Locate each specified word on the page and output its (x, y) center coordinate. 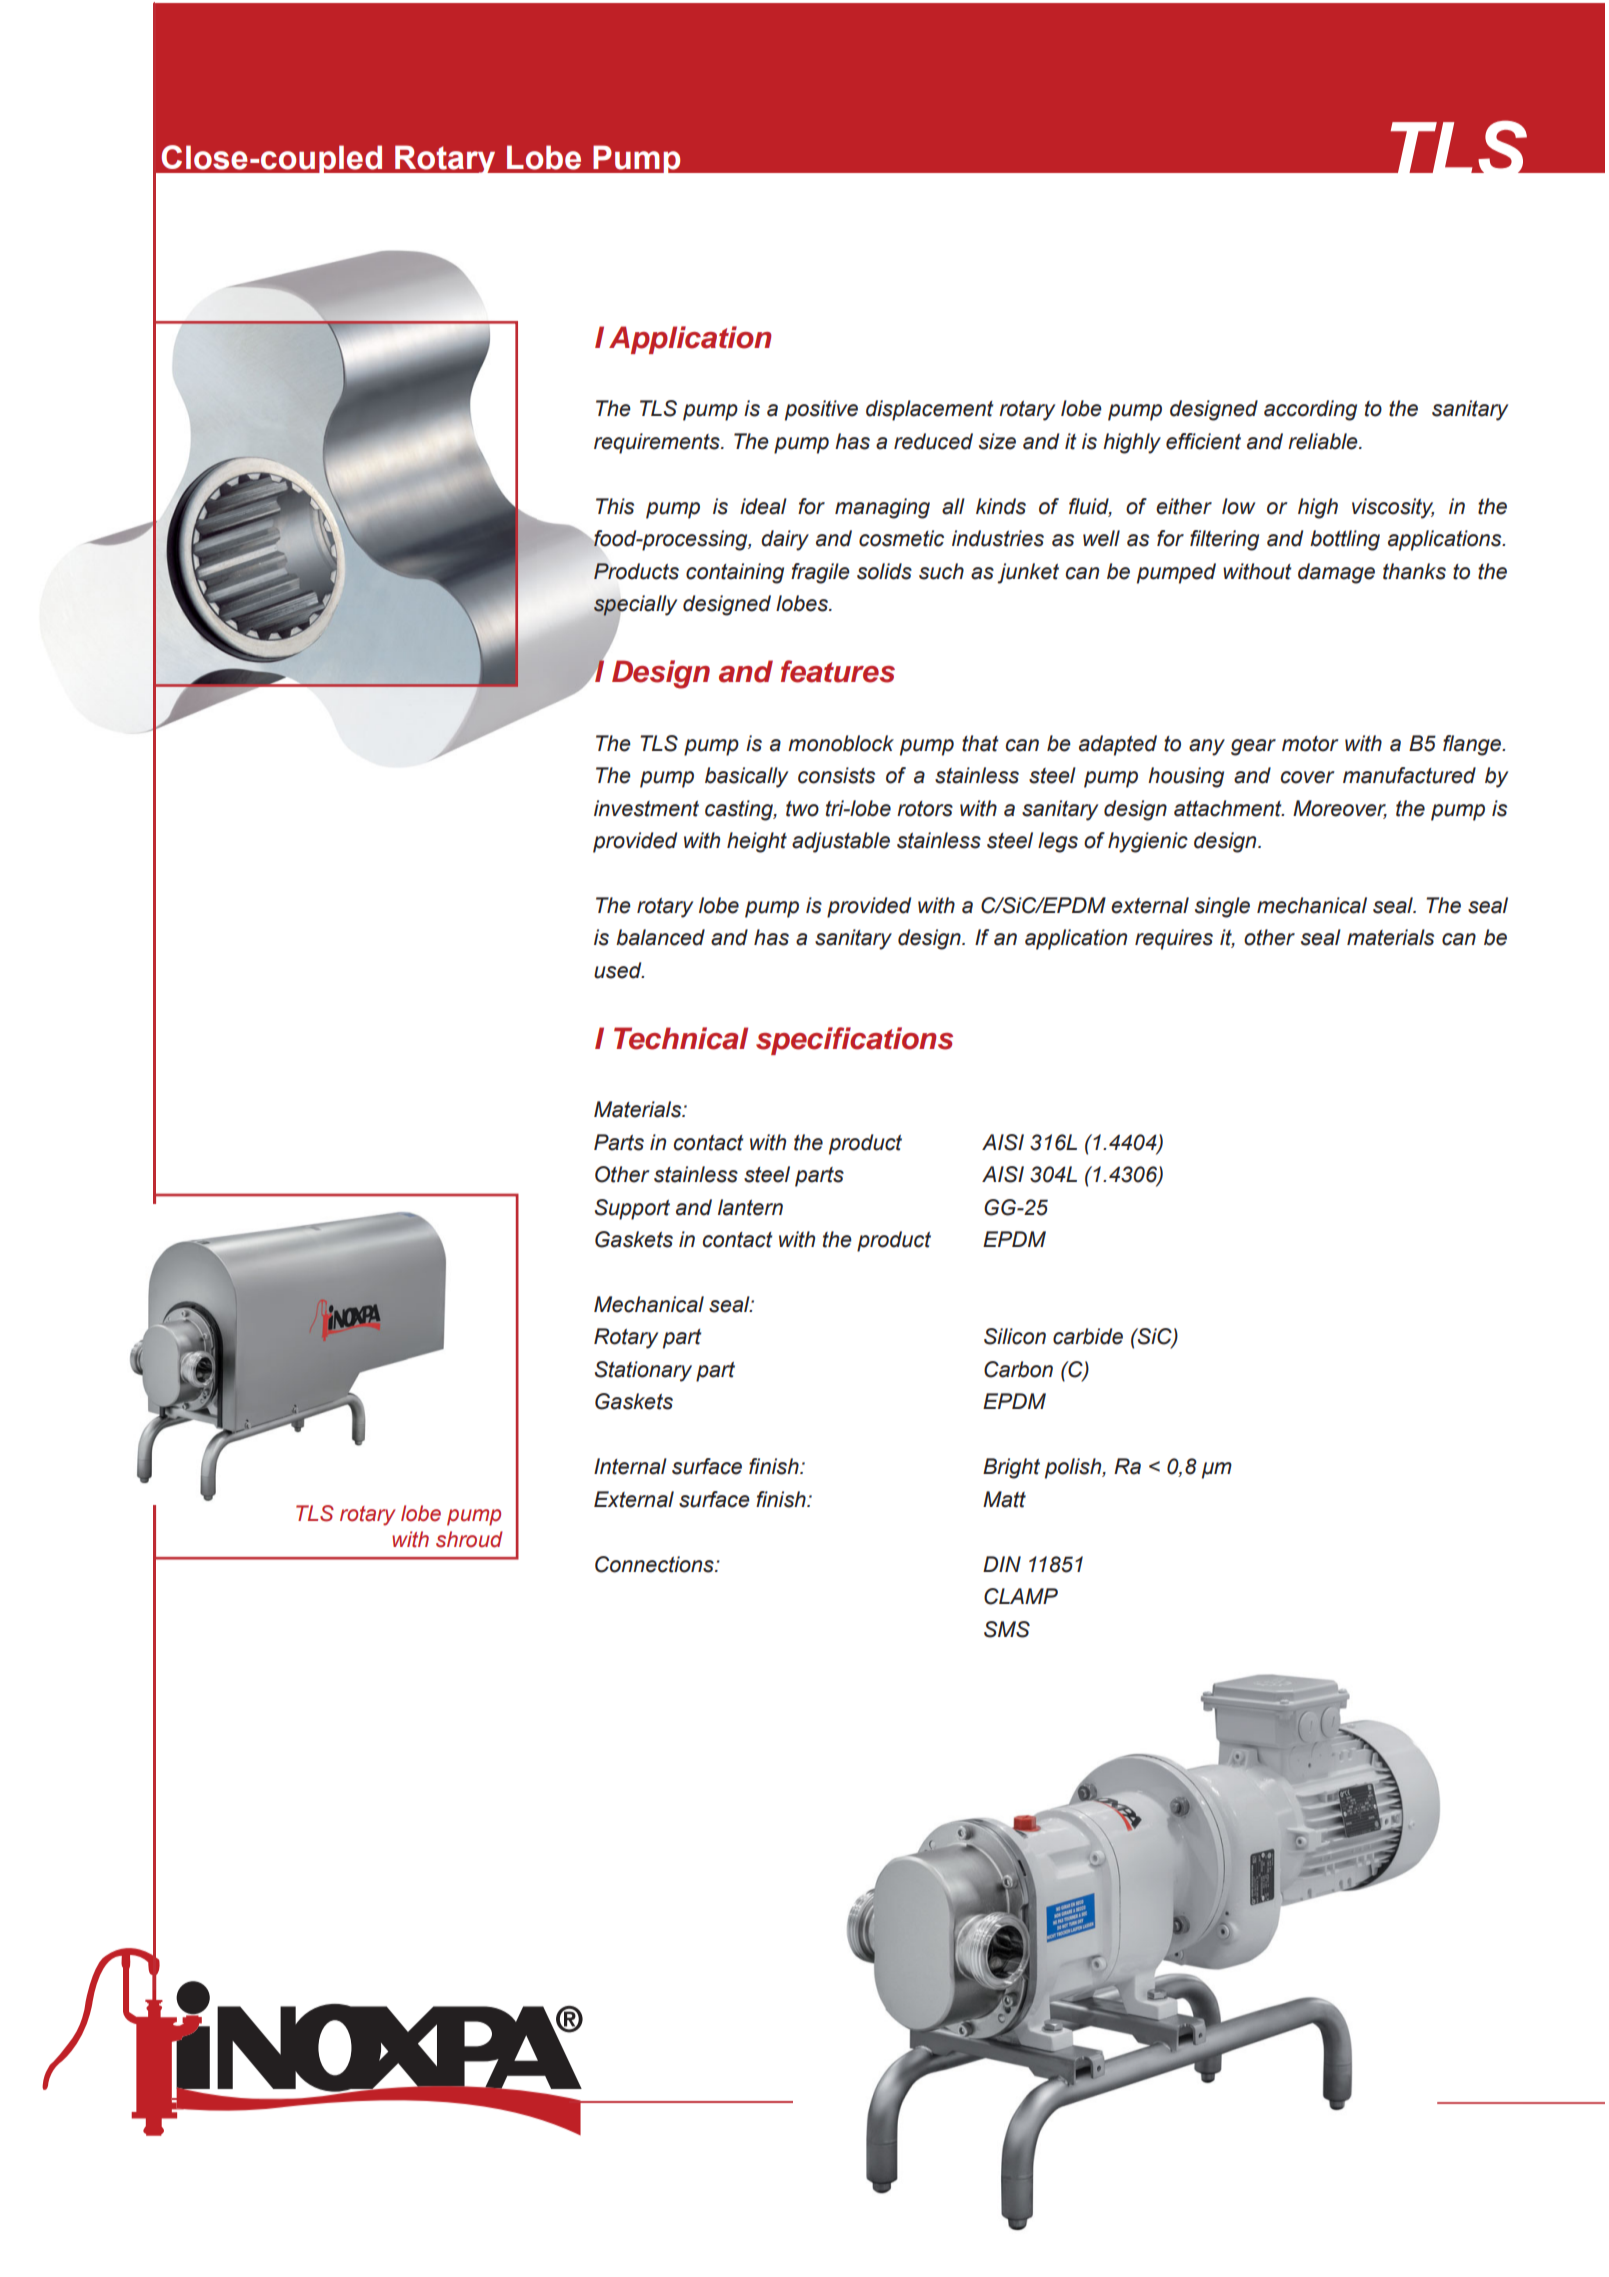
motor (1310, 744)
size (997, 441)
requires (1174, 939)
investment (646, 808)
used (619, 970)
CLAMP (1021, 1596)
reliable (1324, 441)
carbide (1088, 1336)
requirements (658, 443)
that (980, 743)
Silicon (1015, 1336)
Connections (655, 1564)
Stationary (643, 1371)
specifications (854, 1041)
